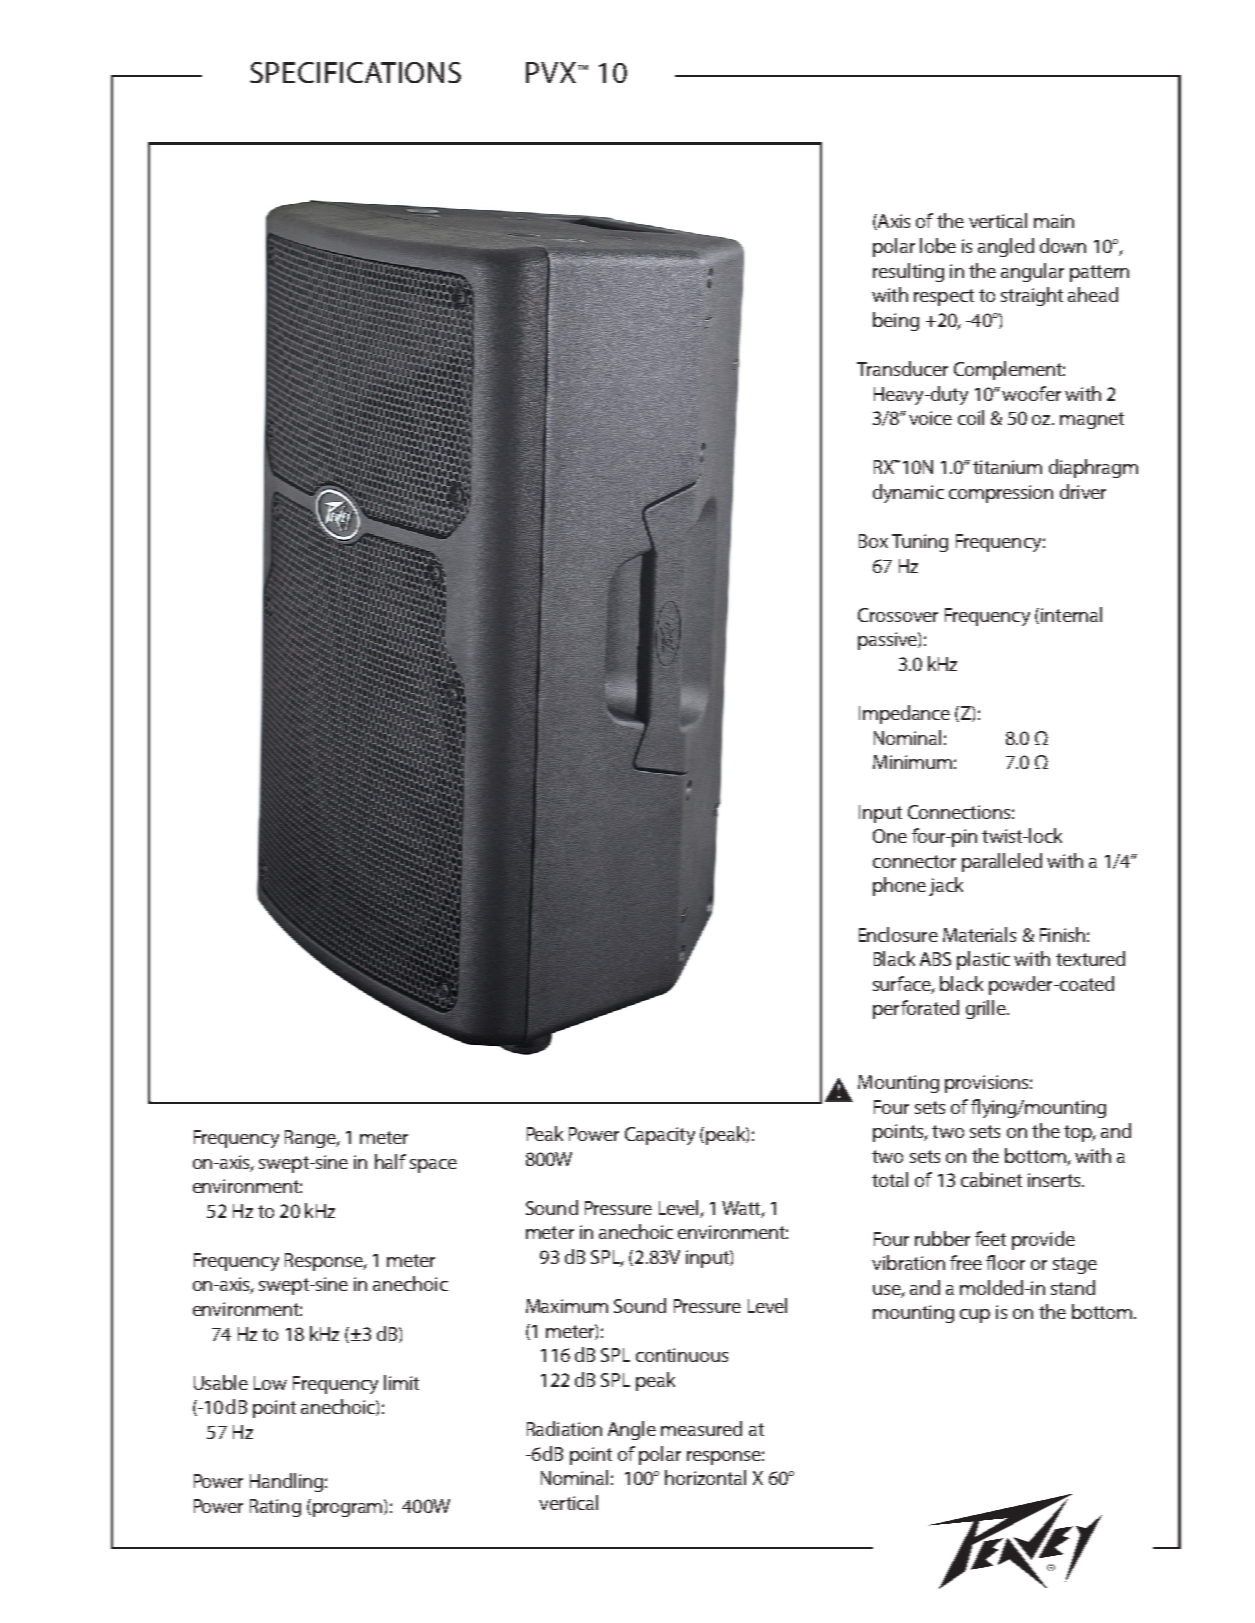 This screenshot has width=1255, height=1623. I want to click on Impedance, so click(904, 714).
